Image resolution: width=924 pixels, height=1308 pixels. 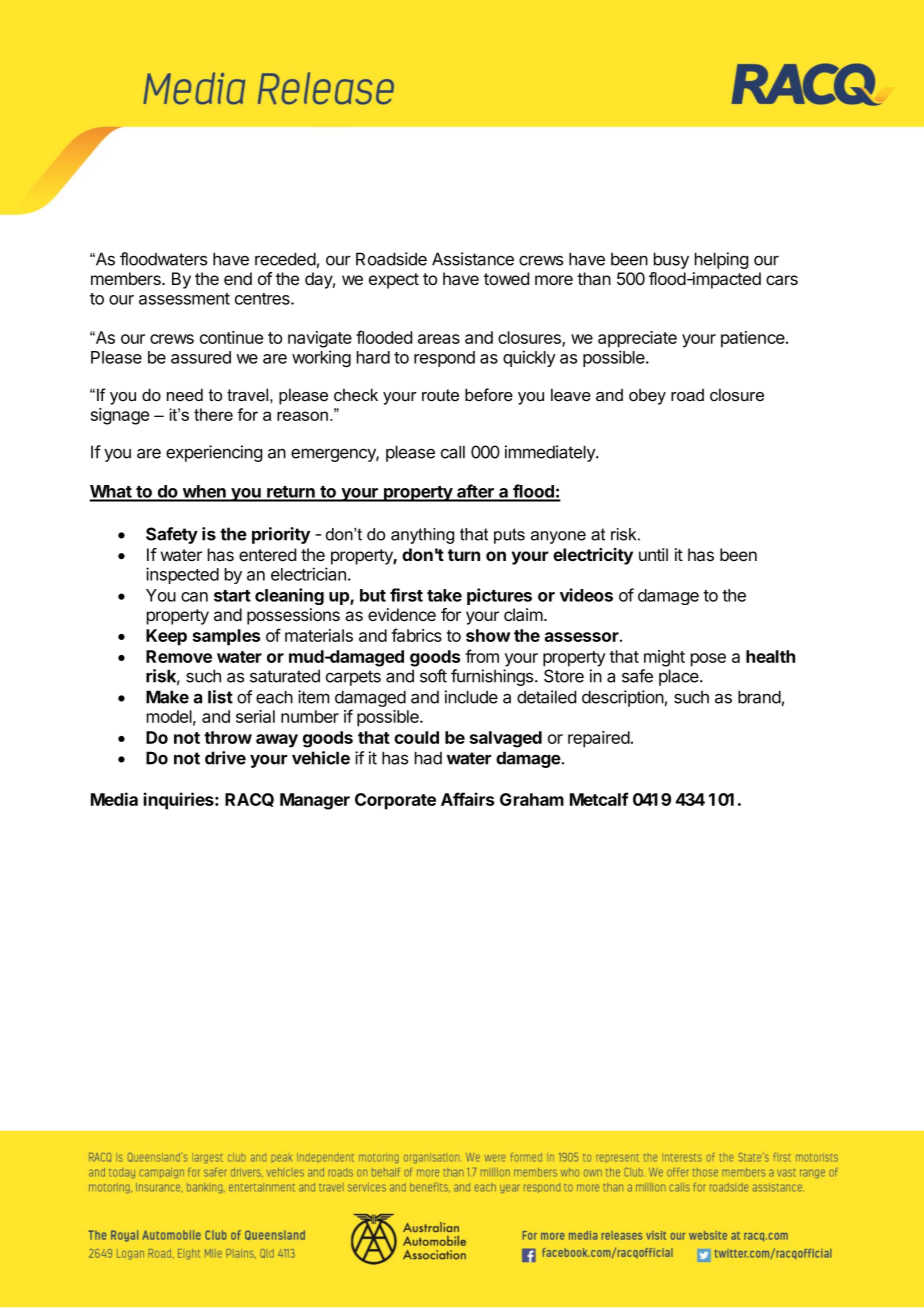 What do you see at coordinates (179, 656) in the screenshot?
I see `Remove` at bounding box center [179, 656].
